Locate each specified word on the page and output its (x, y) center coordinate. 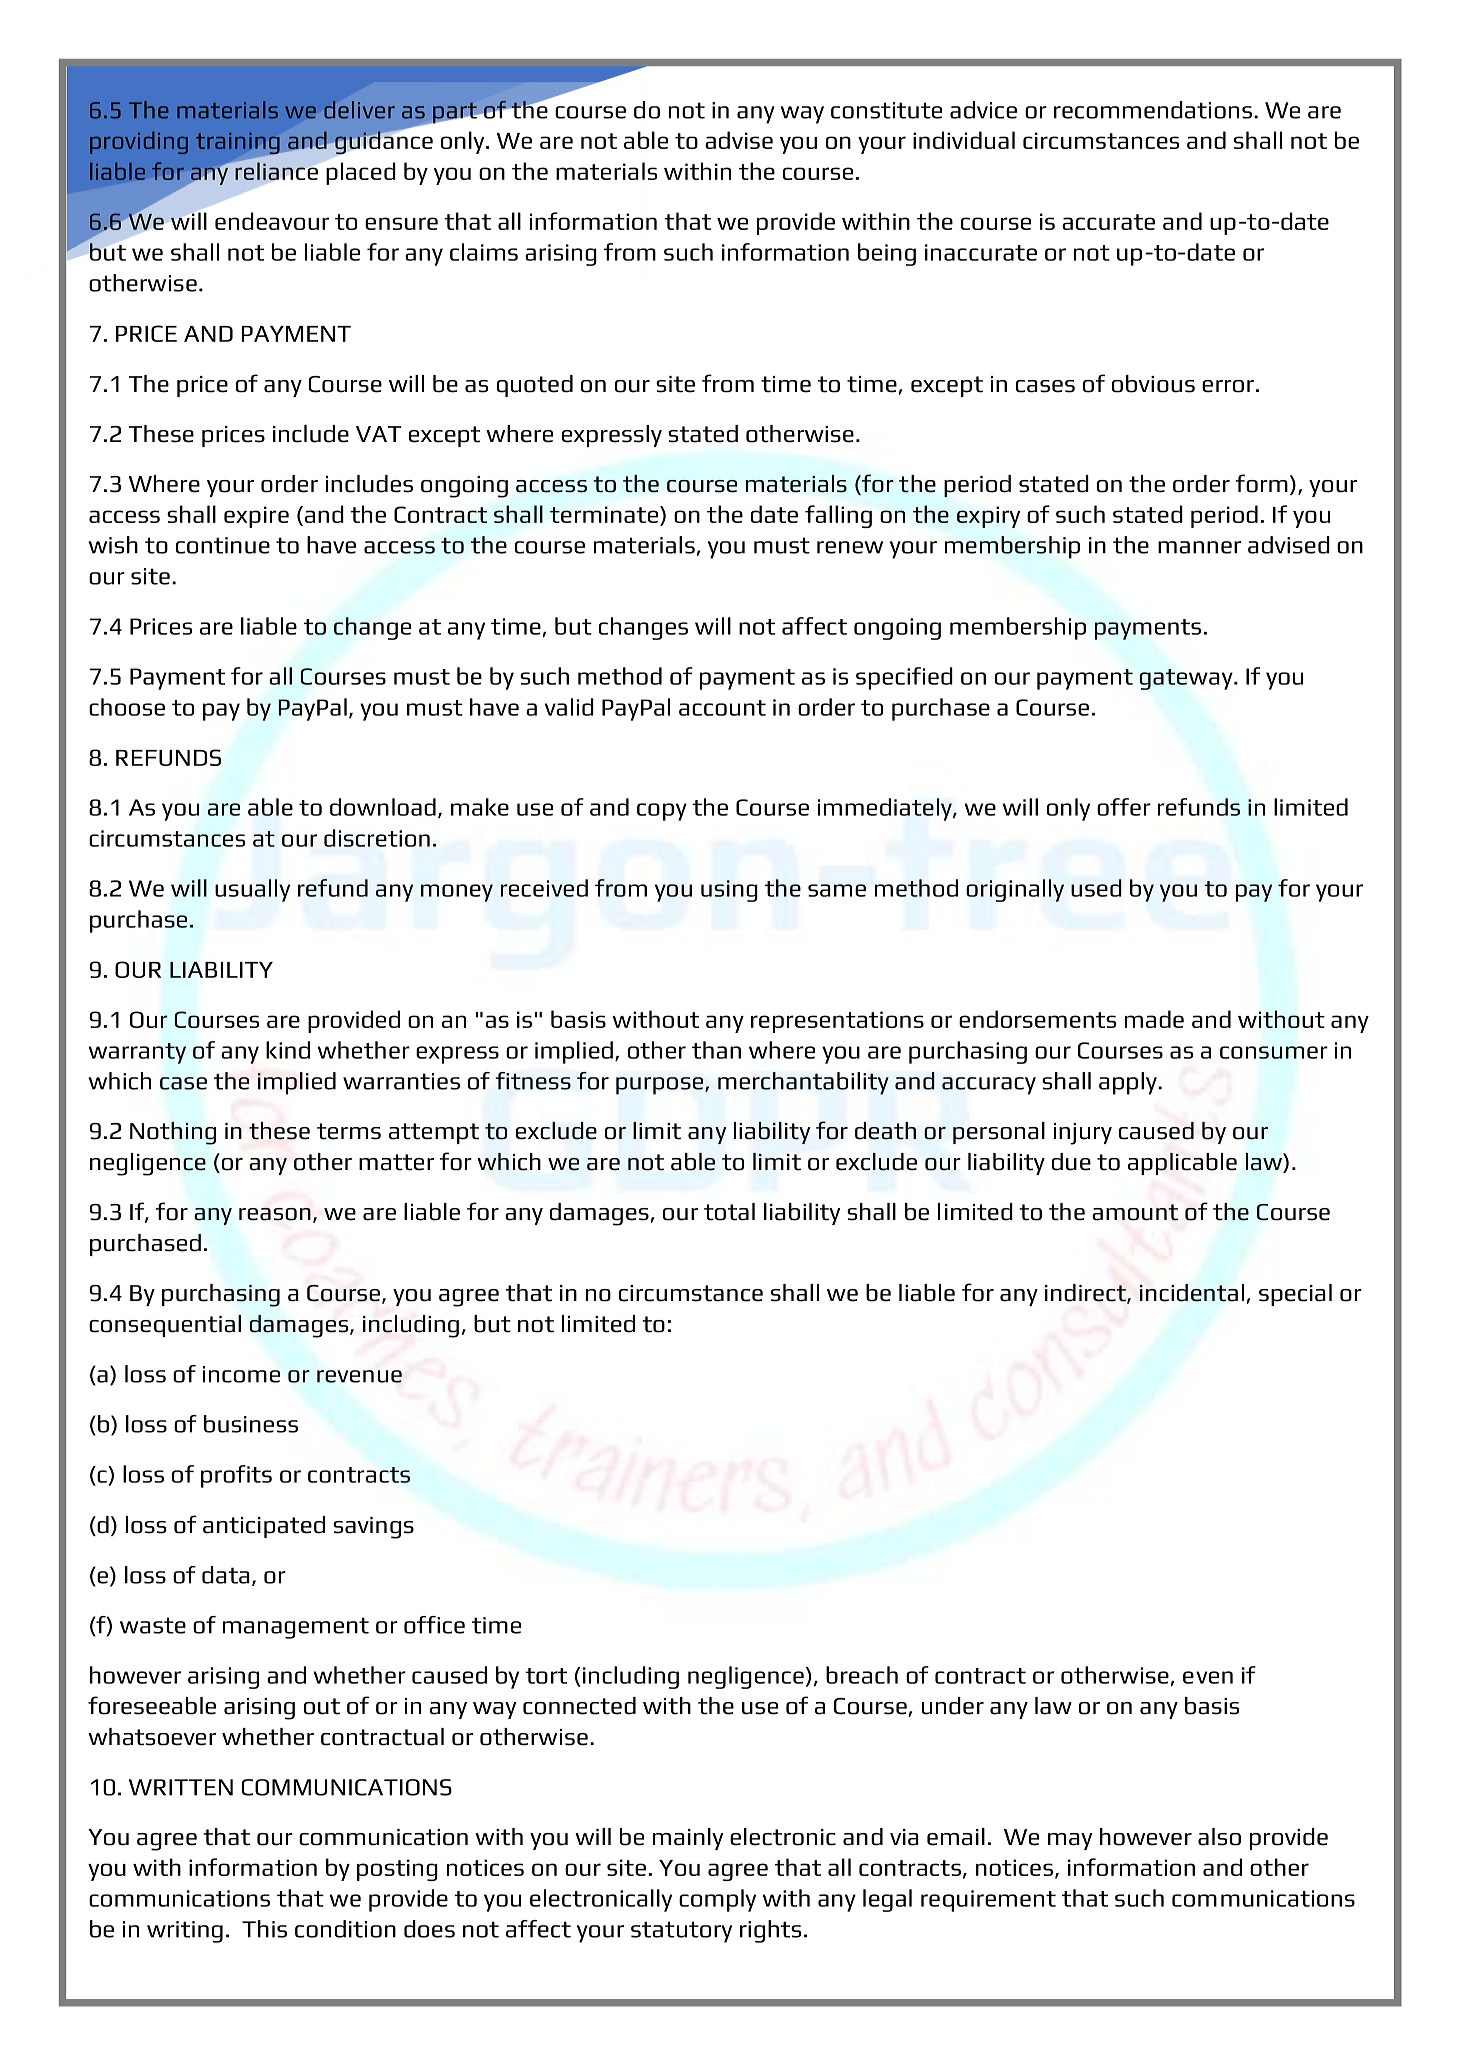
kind (288, 1050)
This (264, 1929)
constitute (886, 110)
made (1154, 1019)
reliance (275, 170)
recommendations (1153, 110)
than (716, 1050)
